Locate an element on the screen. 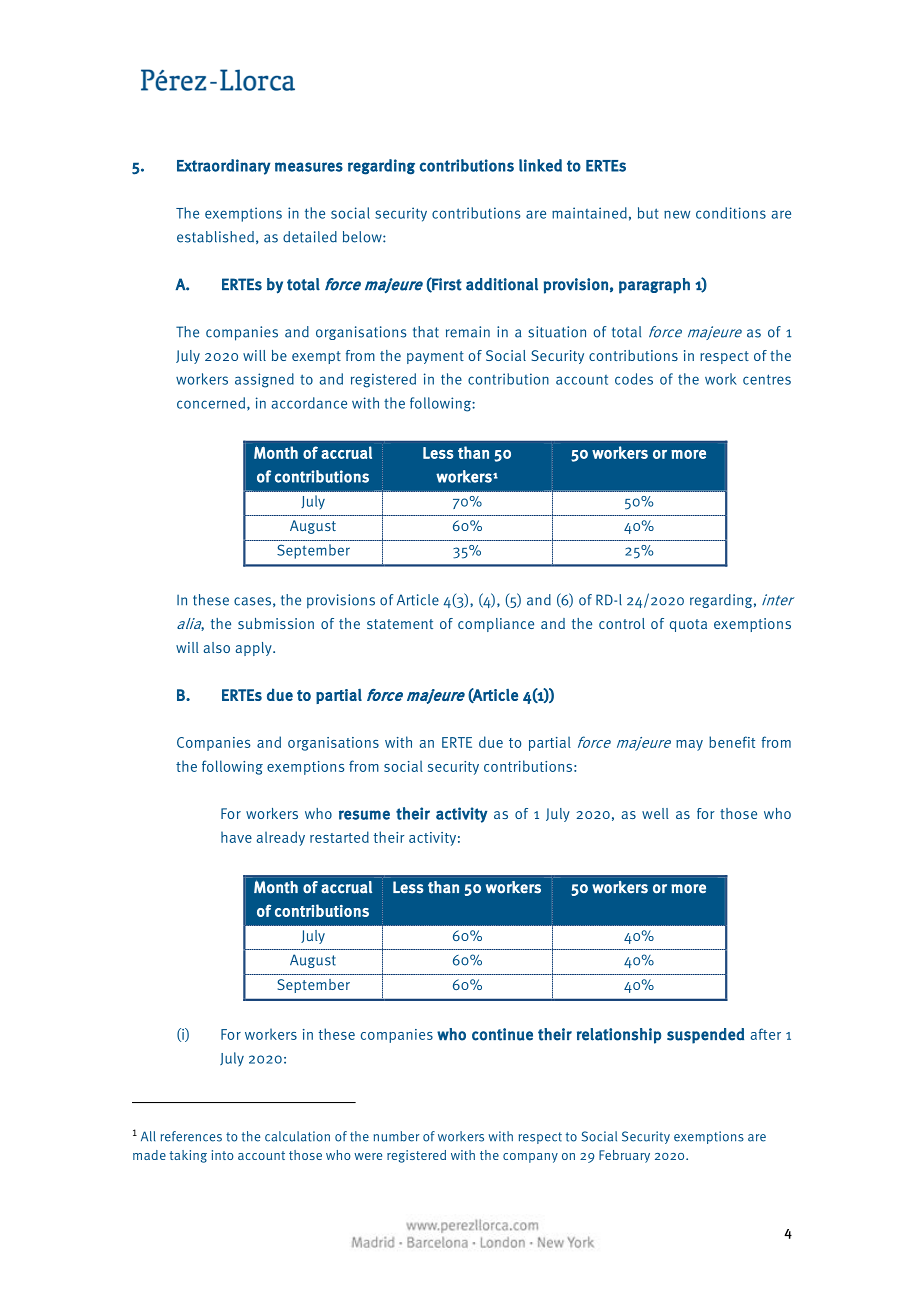  new is located at coordinates (677, 214).
